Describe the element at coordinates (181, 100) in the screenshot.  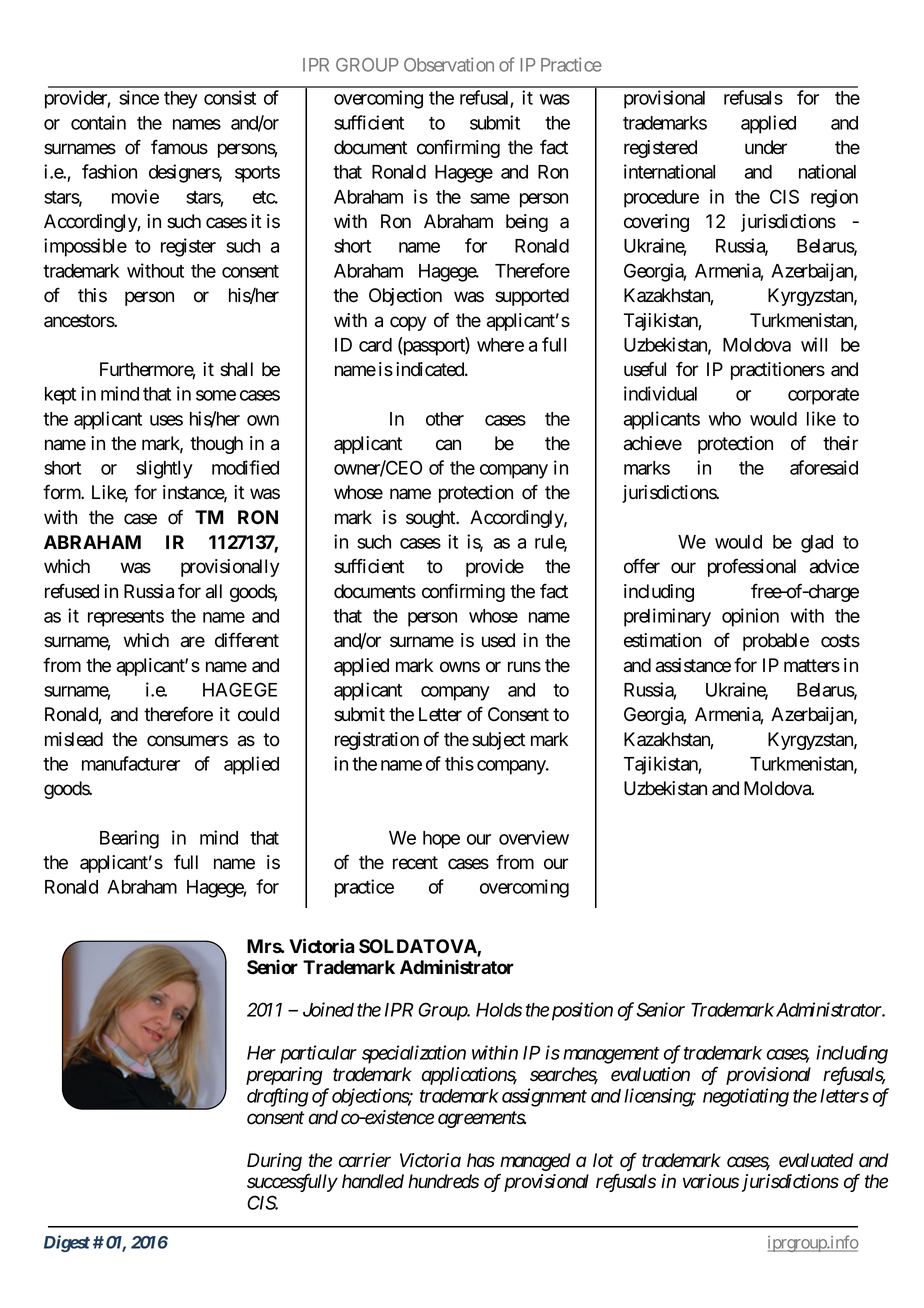
I see `they` at that location.
